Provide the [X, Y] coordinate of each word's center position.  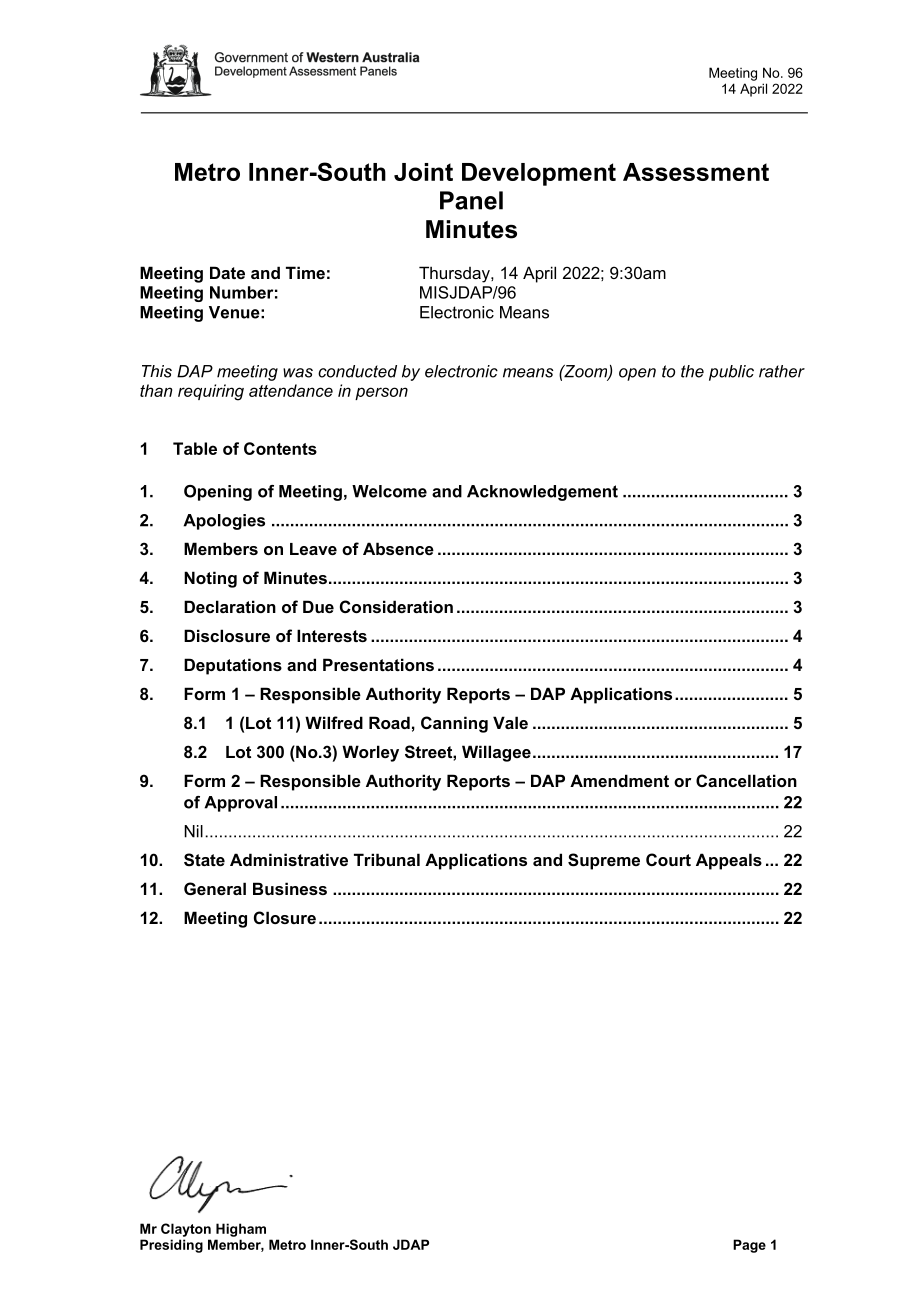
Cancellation [746, 780]
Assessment [696, 172]
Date [227, 272]
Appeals [729, 861]
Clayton [186, 1230]
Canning [454, 724]
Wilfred [334, 722]
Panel [471, 200]
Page [749, 1246]
